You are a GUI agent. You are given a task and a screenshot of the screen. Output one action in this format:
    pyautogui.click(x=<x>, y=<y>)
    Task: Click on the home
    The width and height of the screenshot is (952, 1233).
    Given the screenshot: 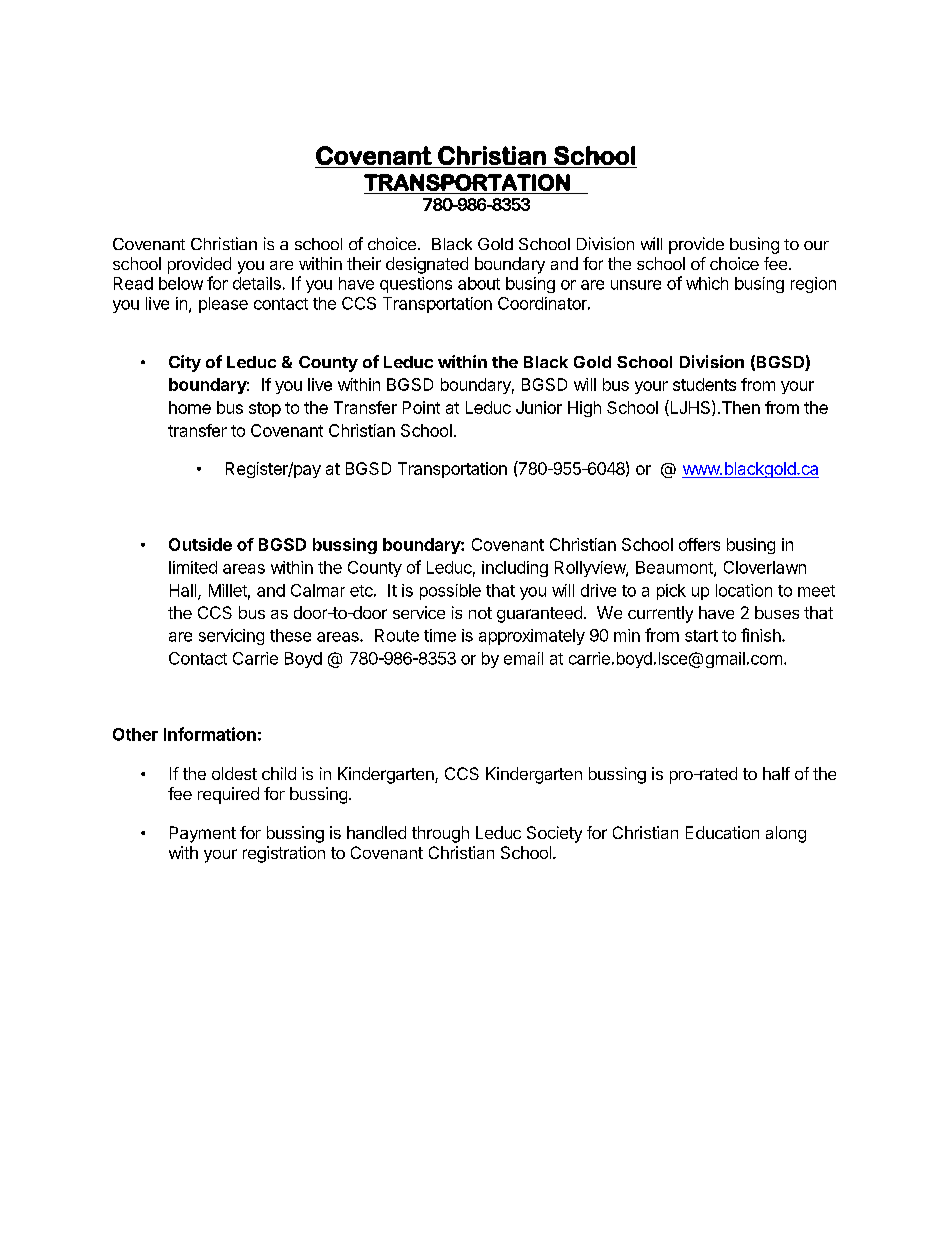 What is the action you would take?
    pyautogui.click(x=190, y=407)
